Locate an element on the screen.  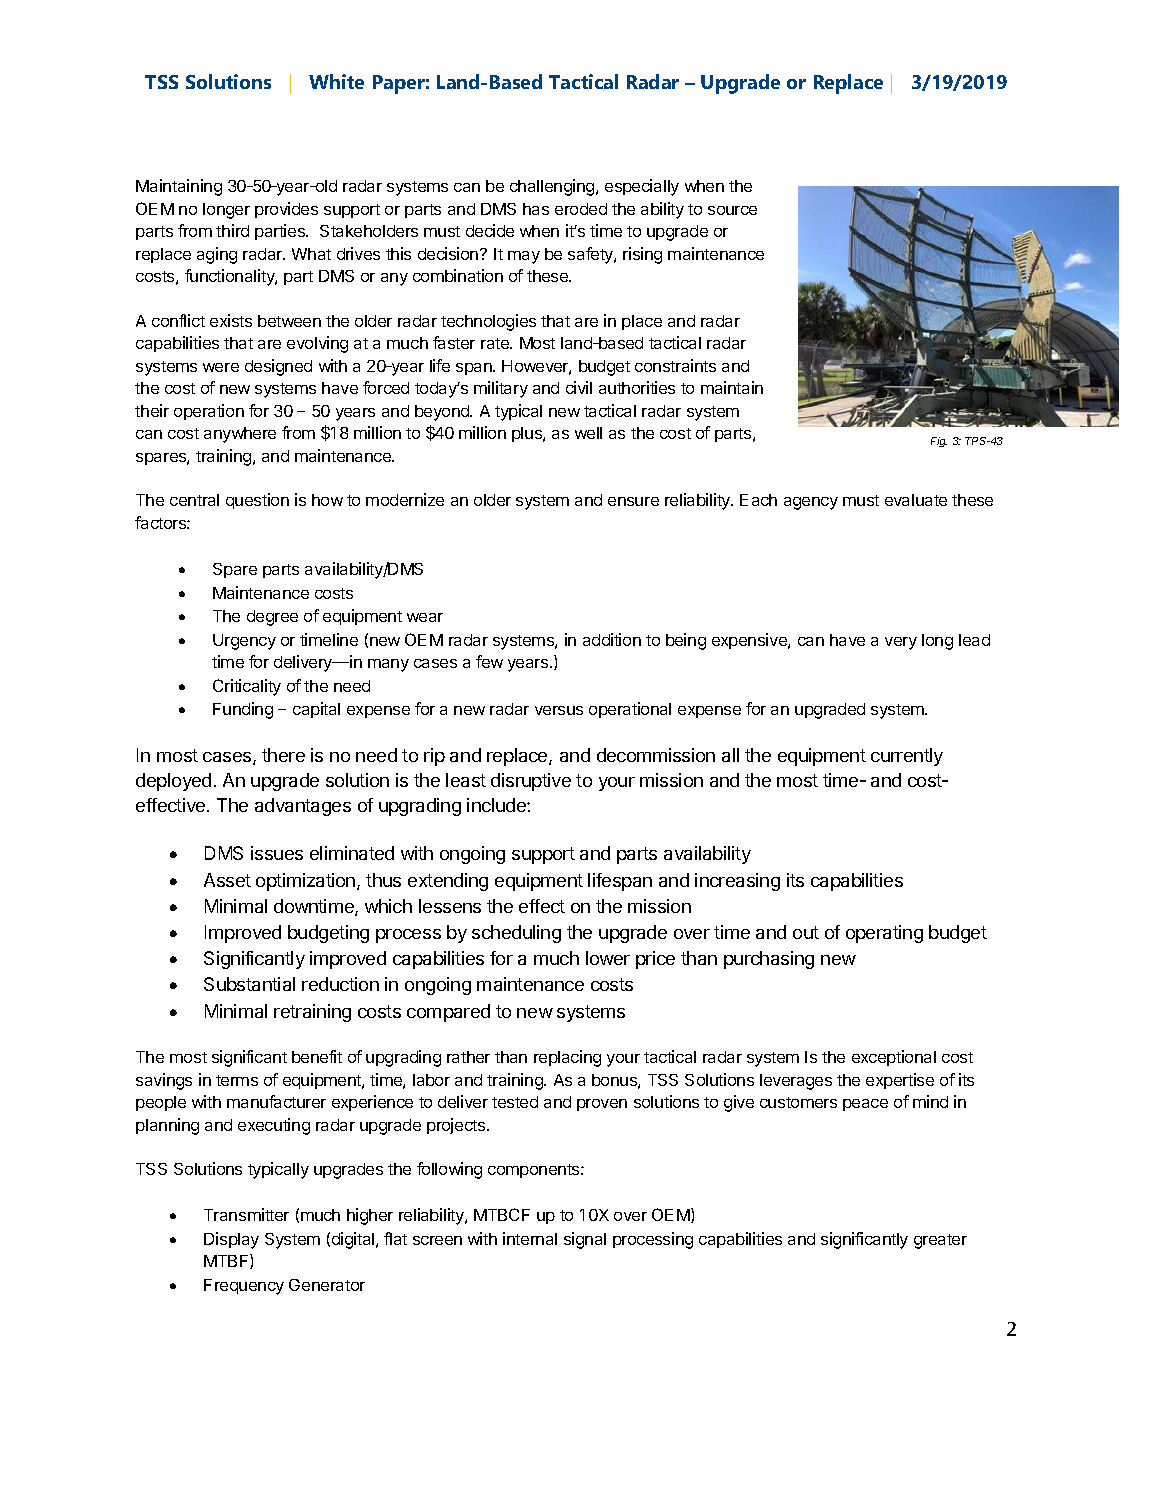
question is located at coordinates (257, 501).
